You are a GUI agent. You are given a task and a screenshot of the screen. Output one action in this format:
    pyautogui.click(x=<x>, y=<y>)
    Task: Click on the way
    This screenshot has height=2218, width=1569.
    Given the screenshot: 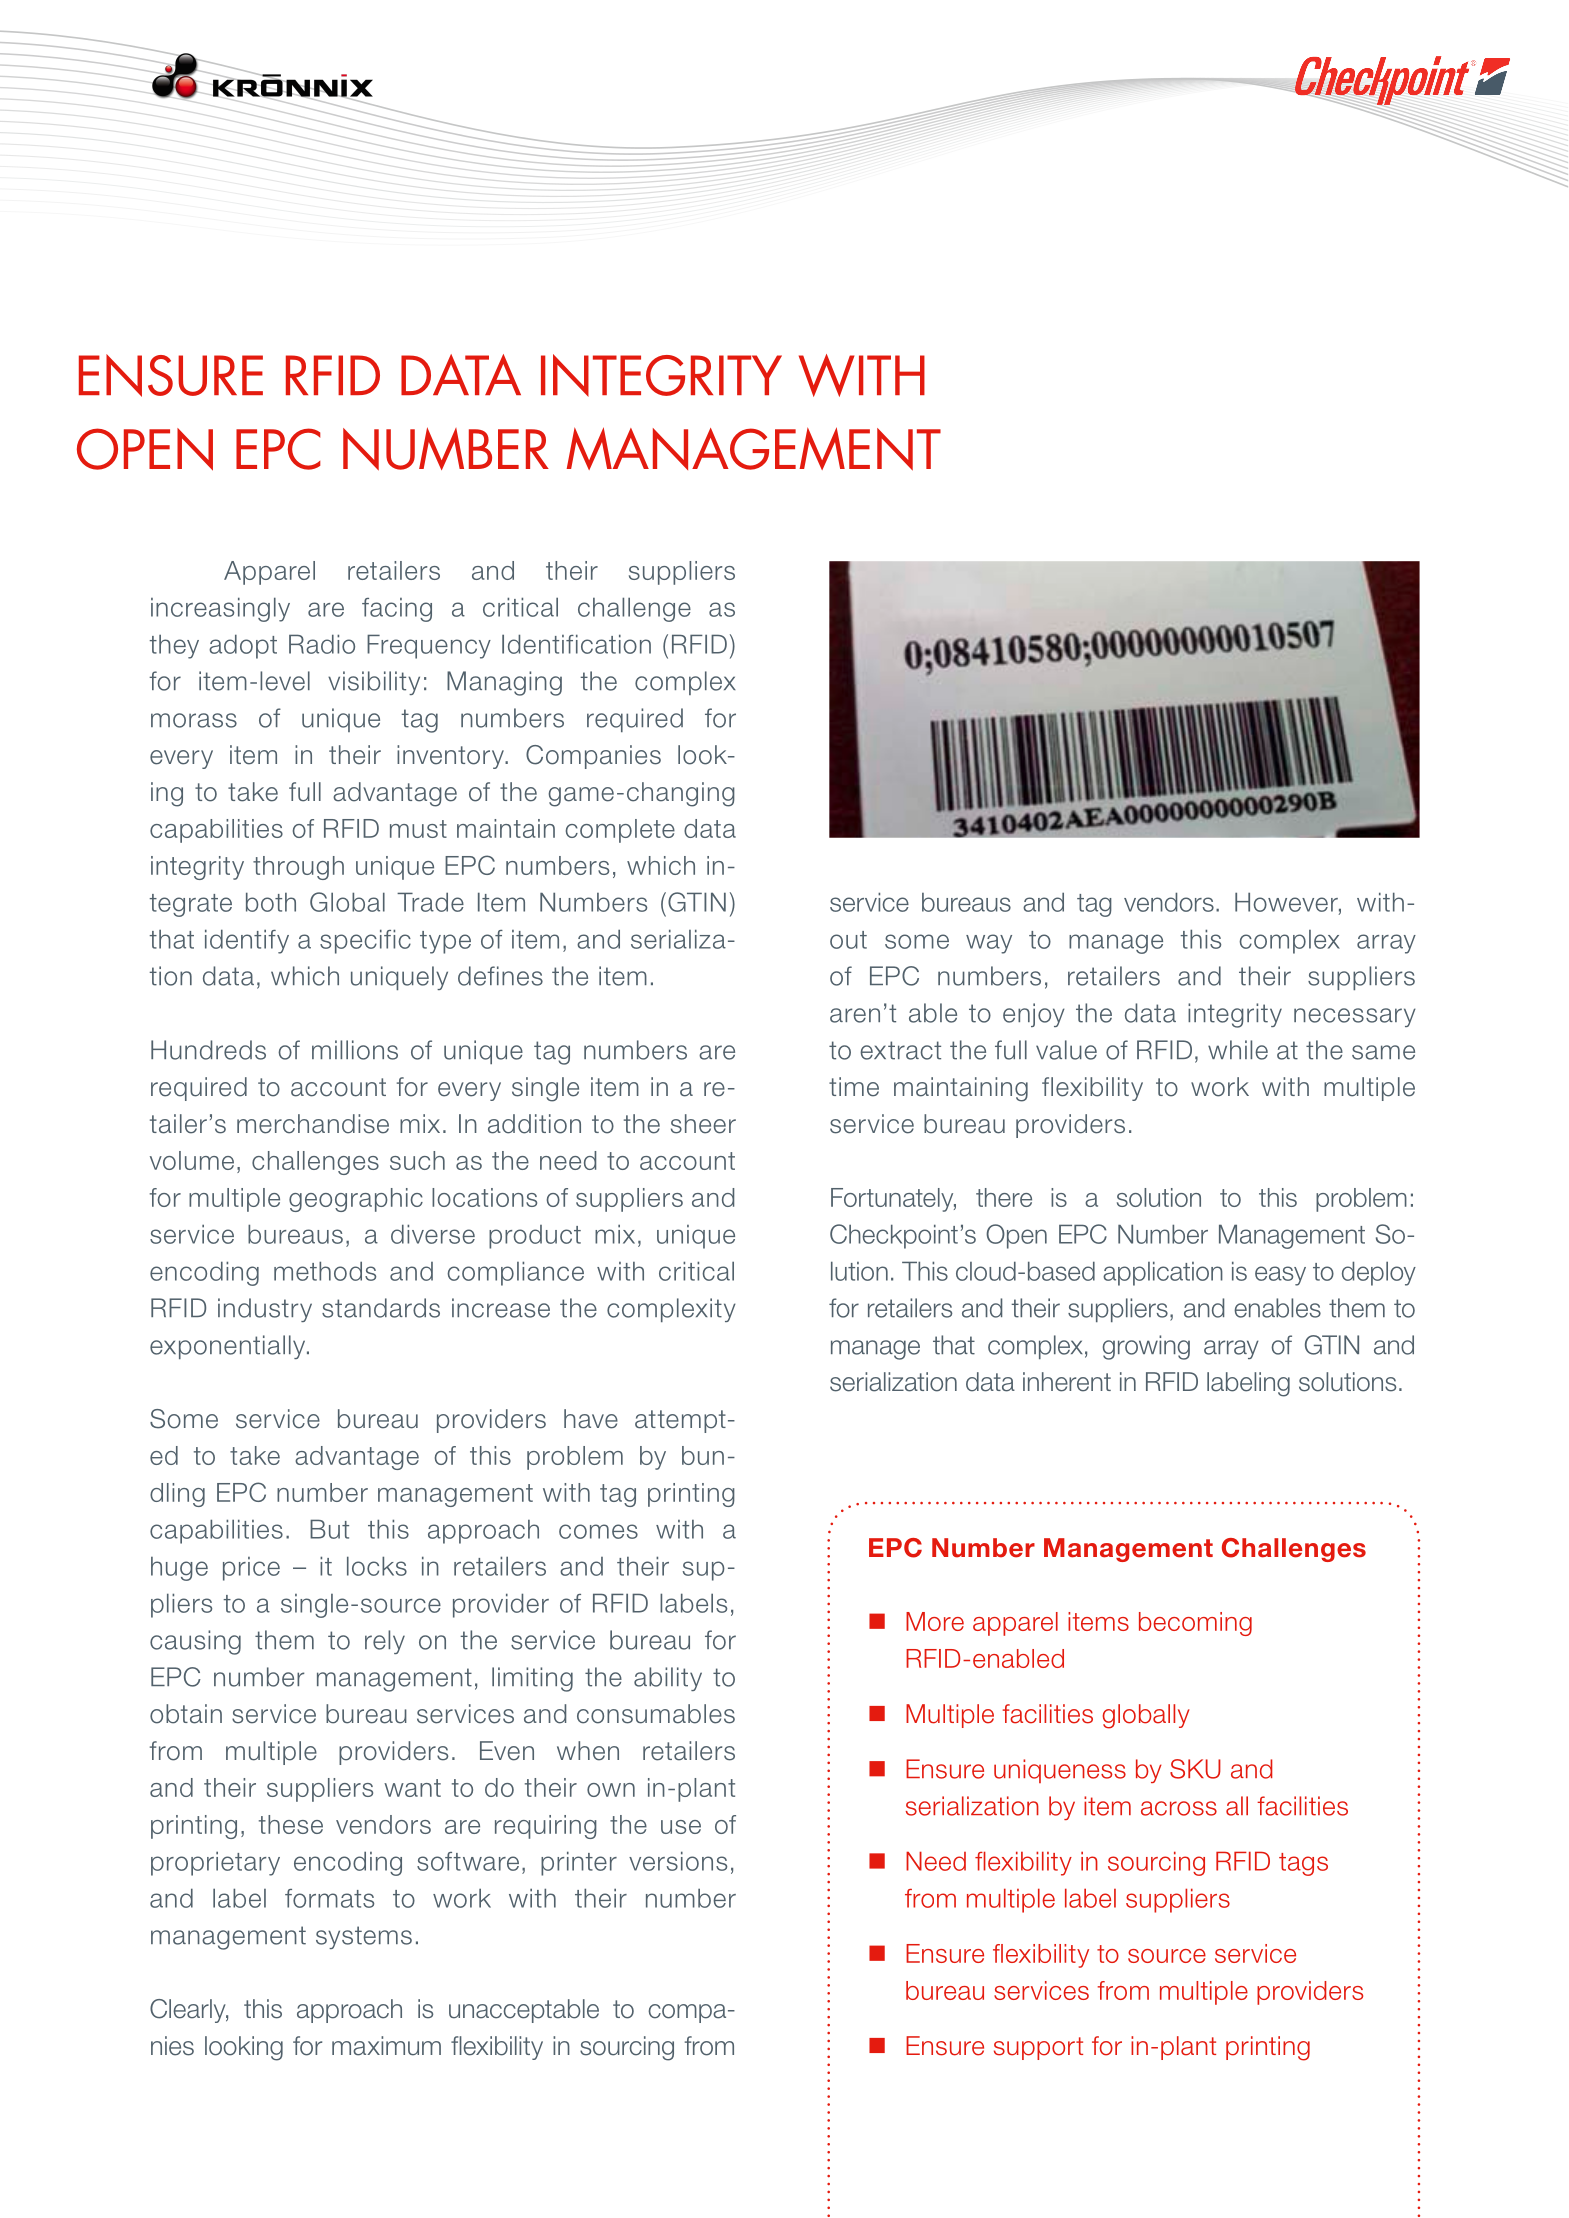 What is the action you would take?
    pyautogui.click(x=989, y=944)
